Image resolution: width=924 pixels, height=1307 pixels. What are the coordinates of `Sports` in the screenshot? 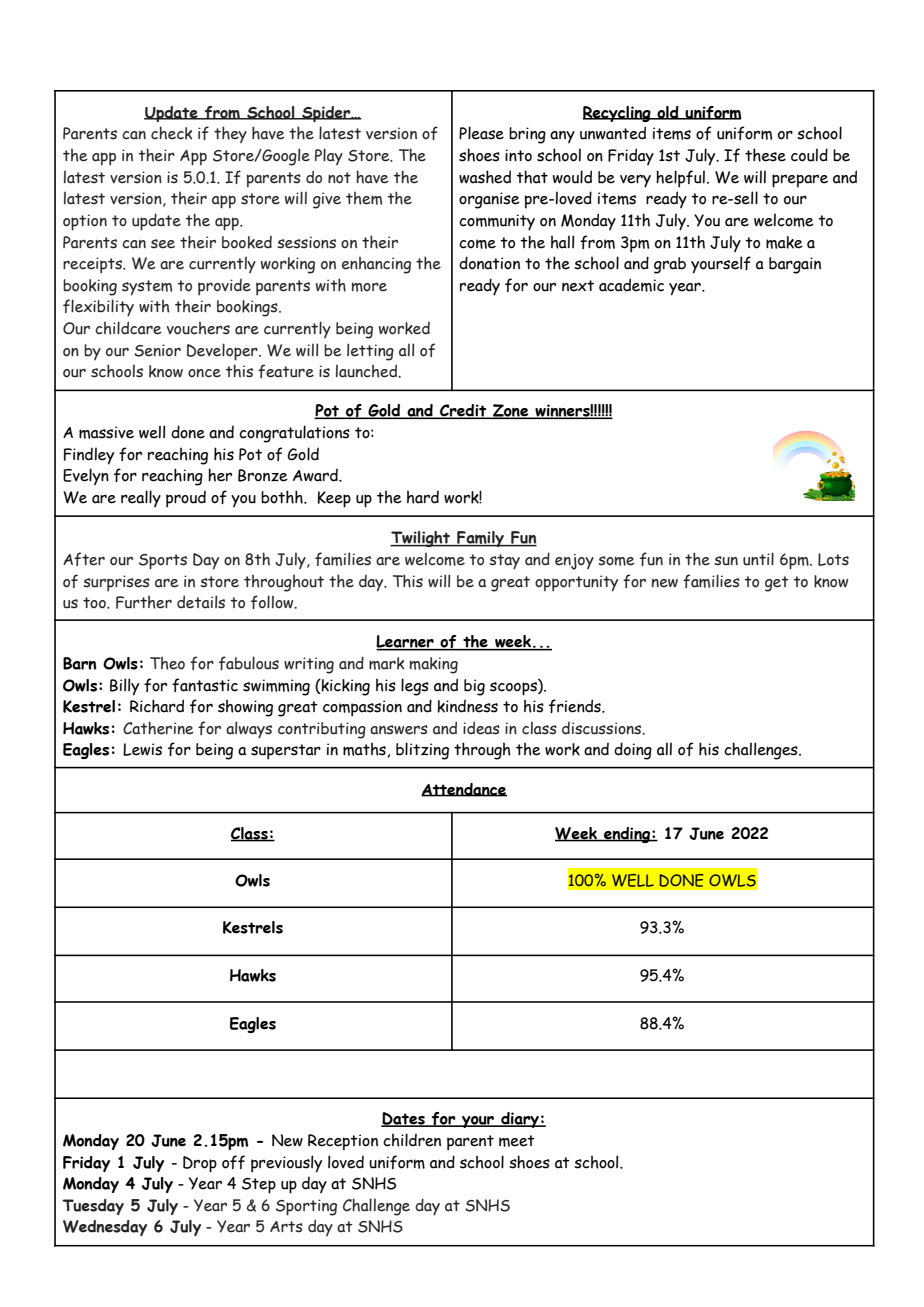 It's located at (163, 562).
